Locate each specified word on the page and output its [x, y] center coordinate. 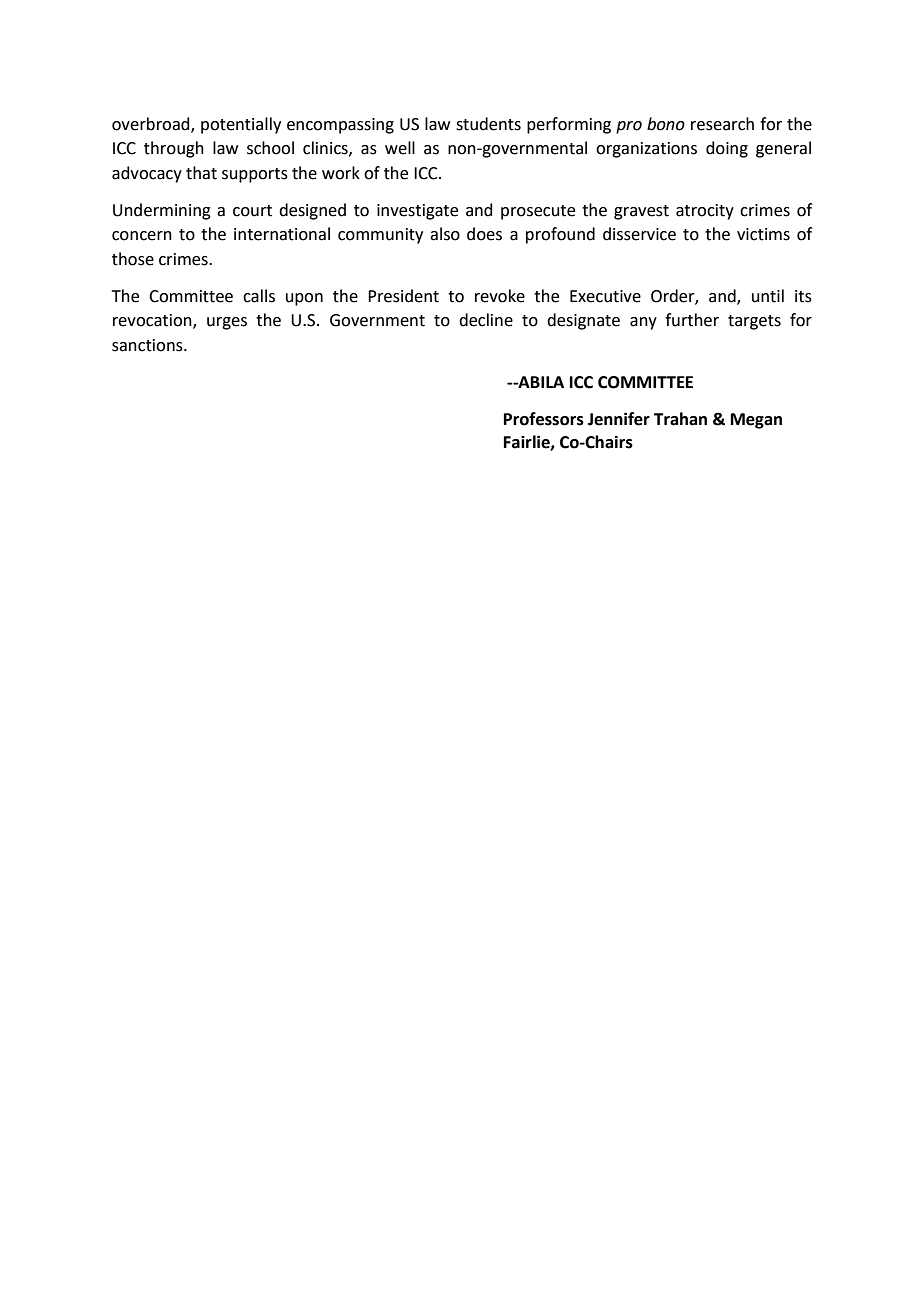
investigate [417, 212]
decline [486, 320]
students [488, 124]
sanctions [148, 345]
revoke [500, 296]
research [722, 124]
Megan [756, 421]
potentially [241, 125]
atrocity [705, 212]
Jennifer [619, 419]
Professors [544, 419]
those [133, 259]
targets [754, 322]
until [768, 296]
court [252, 211]
